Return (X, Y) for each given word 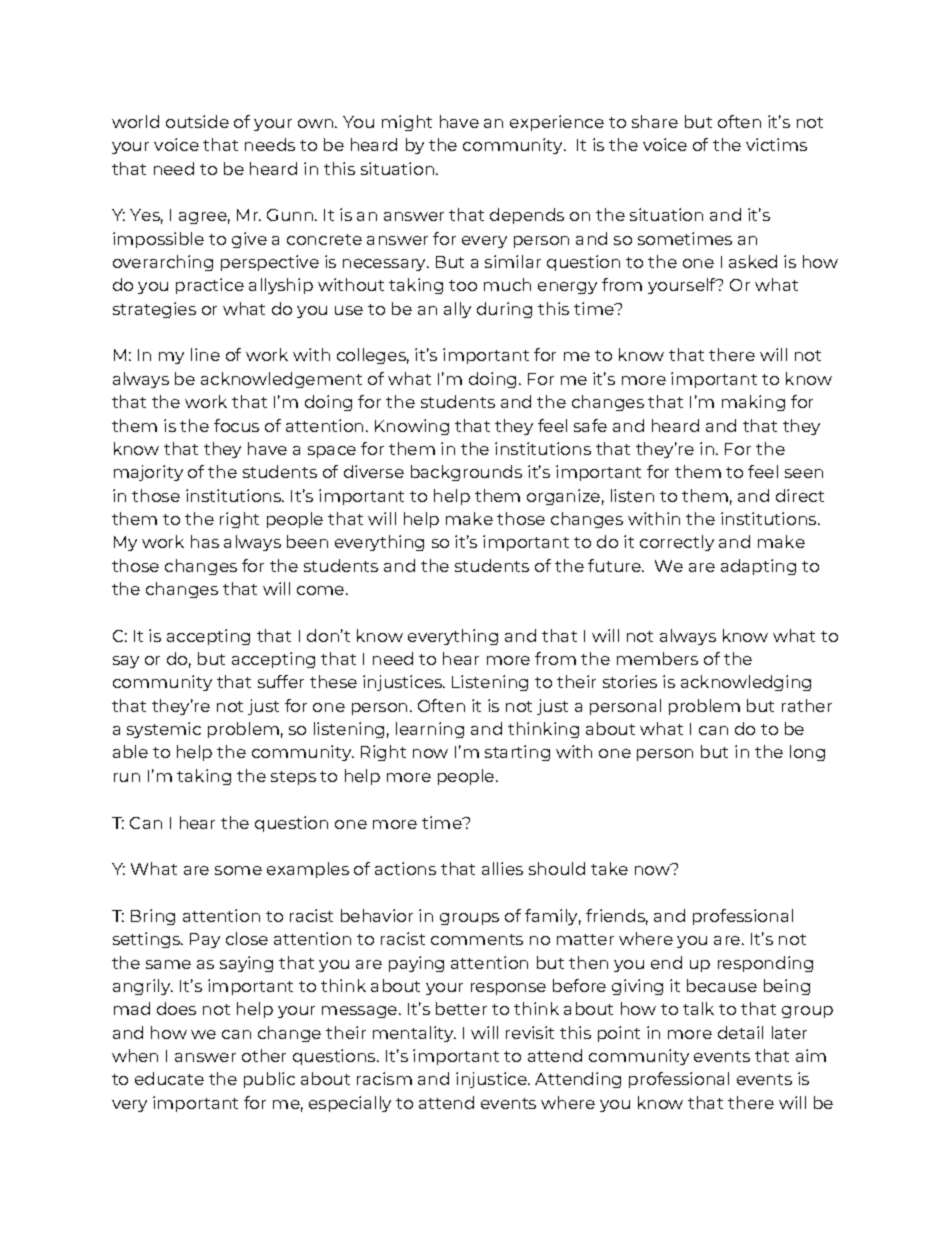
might (407, 123)
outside (197, 121)
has (205, 541)
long (807, 753)
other (264, 1055)
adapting (758, 567)
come (322, 590)
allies (502, 868)
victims (776, 144)
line (205, 354)
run (127, 777)
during (504, 310)
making (753, 403)
